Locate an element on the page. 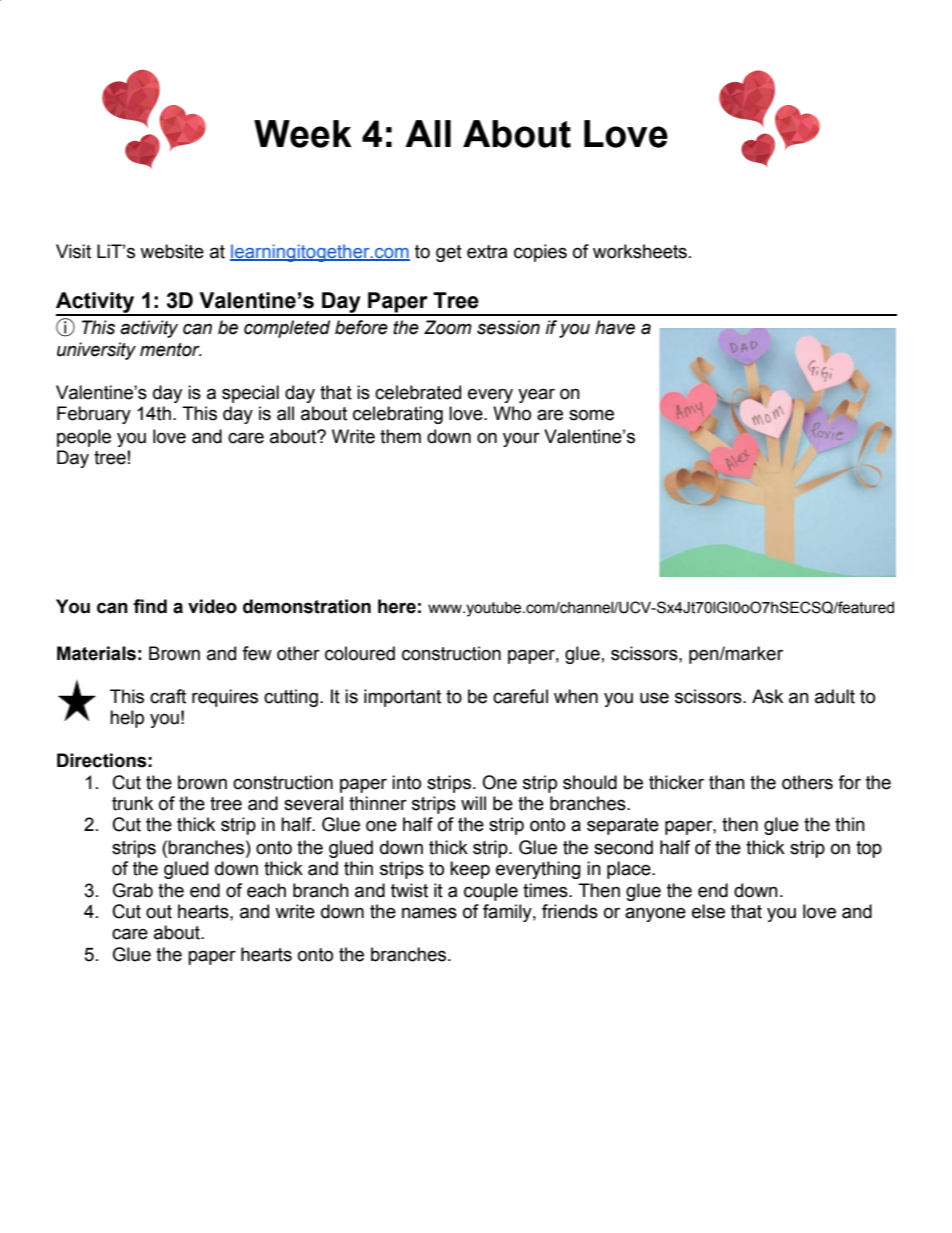 This image has width=952, height=1233. mentor is located at coordinates (171, 350).
